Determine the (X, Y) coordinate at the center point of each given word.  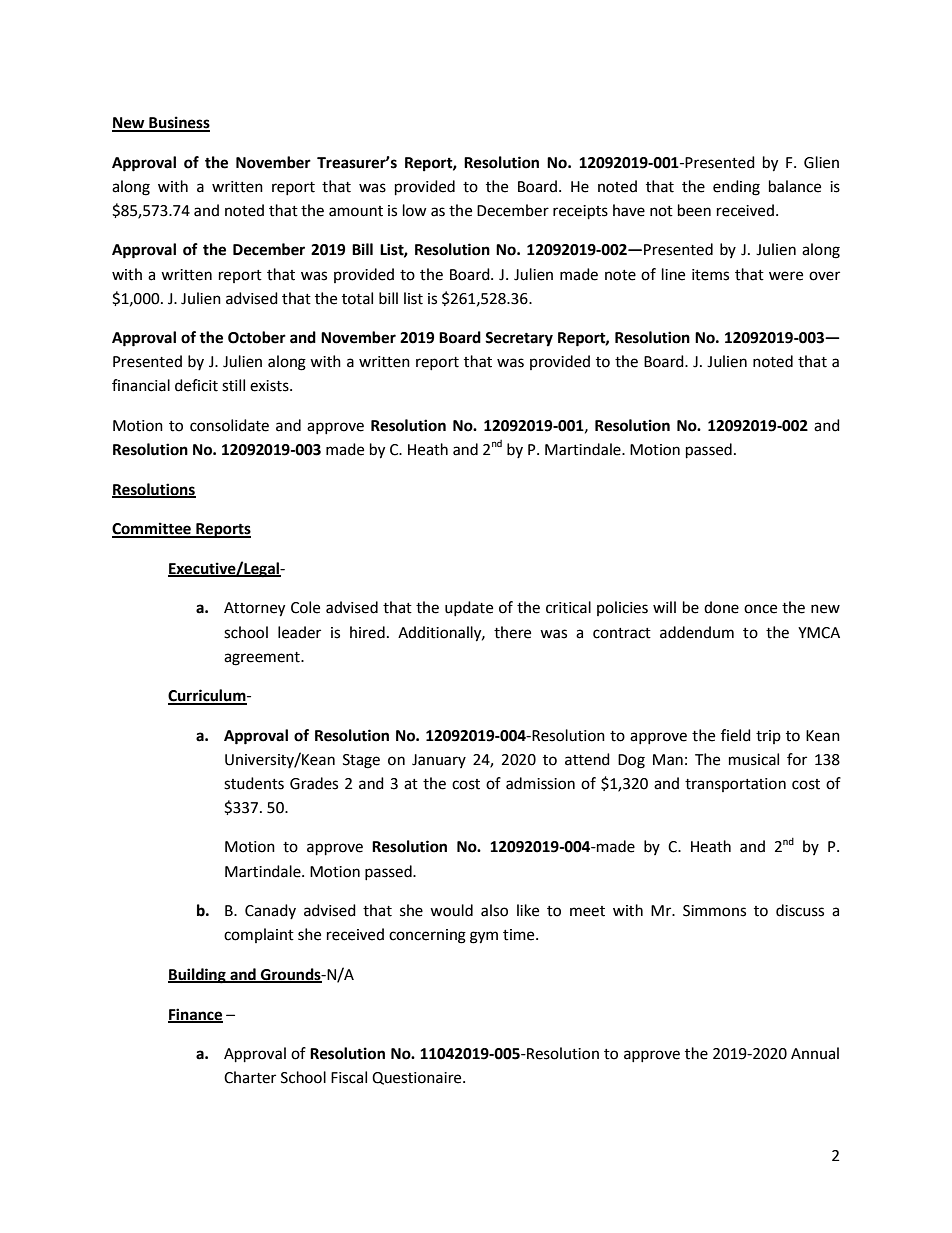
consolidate (229, 425)
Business (178, 123)
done (721, 607)
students (254, 783)
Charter (250, 1077)
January (439, 761)
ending (736, 188)
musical (754, 759)
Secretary (519, 339)
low (415, 210)
